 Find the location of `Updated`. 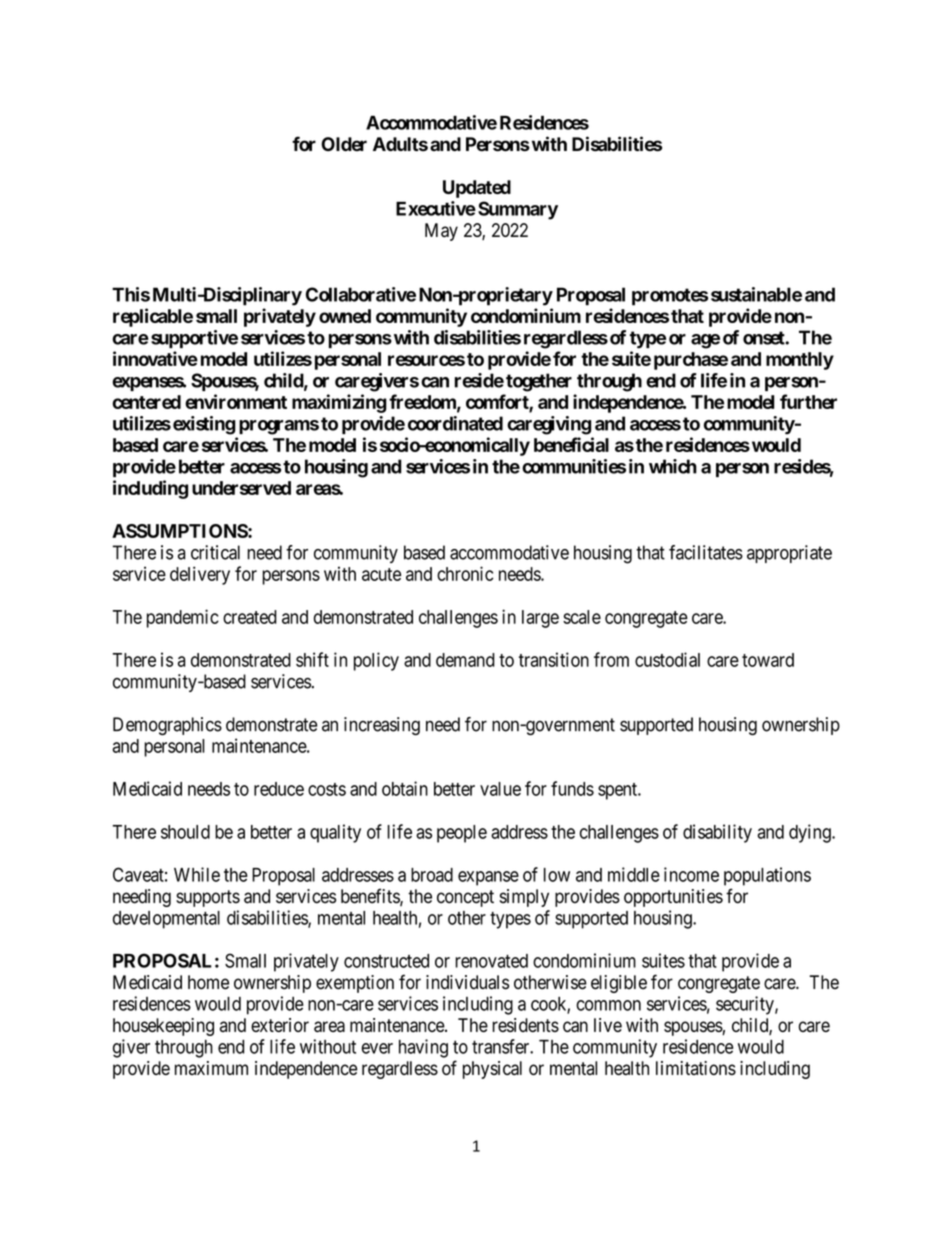

Updated is located at coordinates (477, 189).
